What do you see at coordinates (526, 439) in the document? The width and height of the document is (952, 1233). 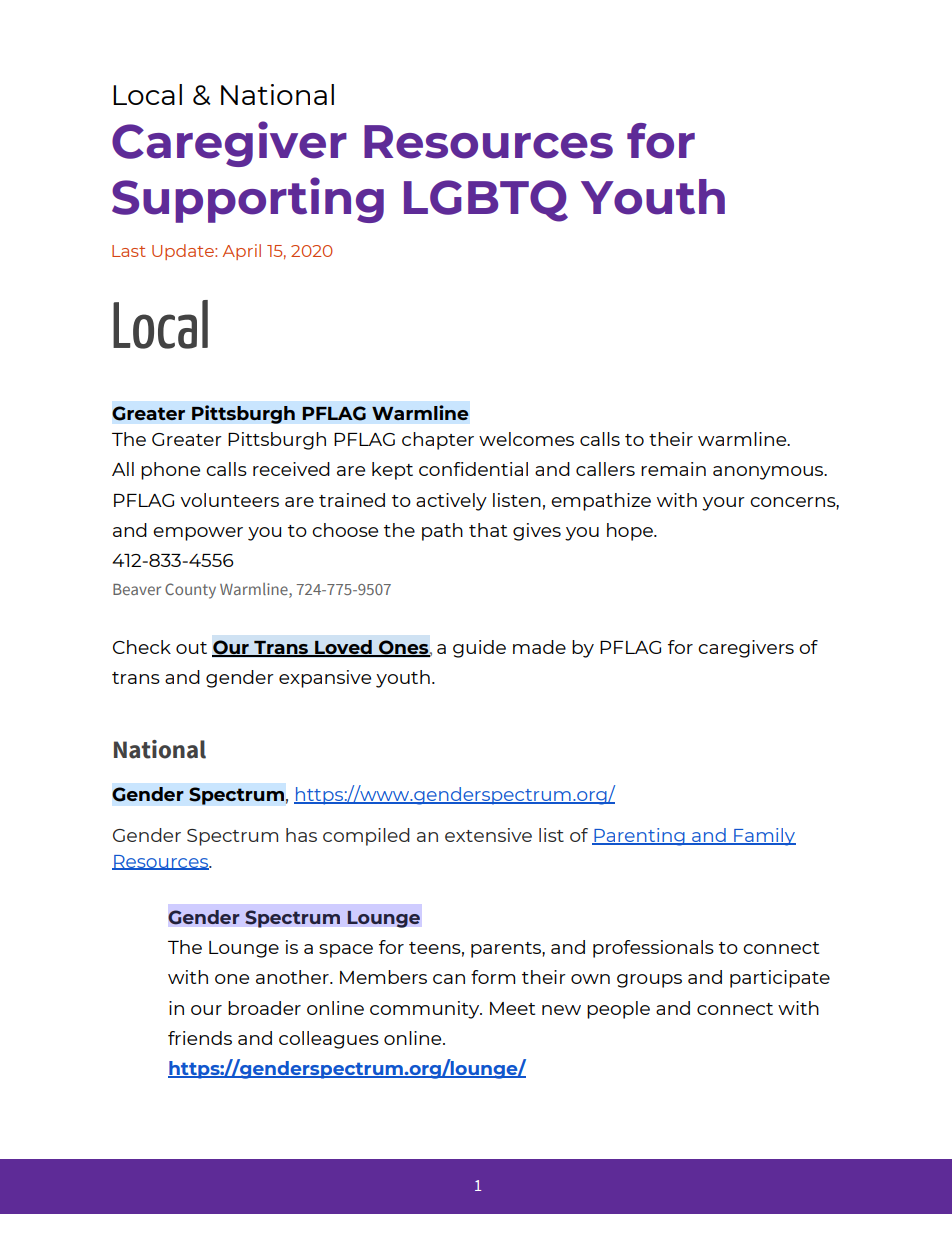 I see `welcomes` at bounding box center [526, 439].
